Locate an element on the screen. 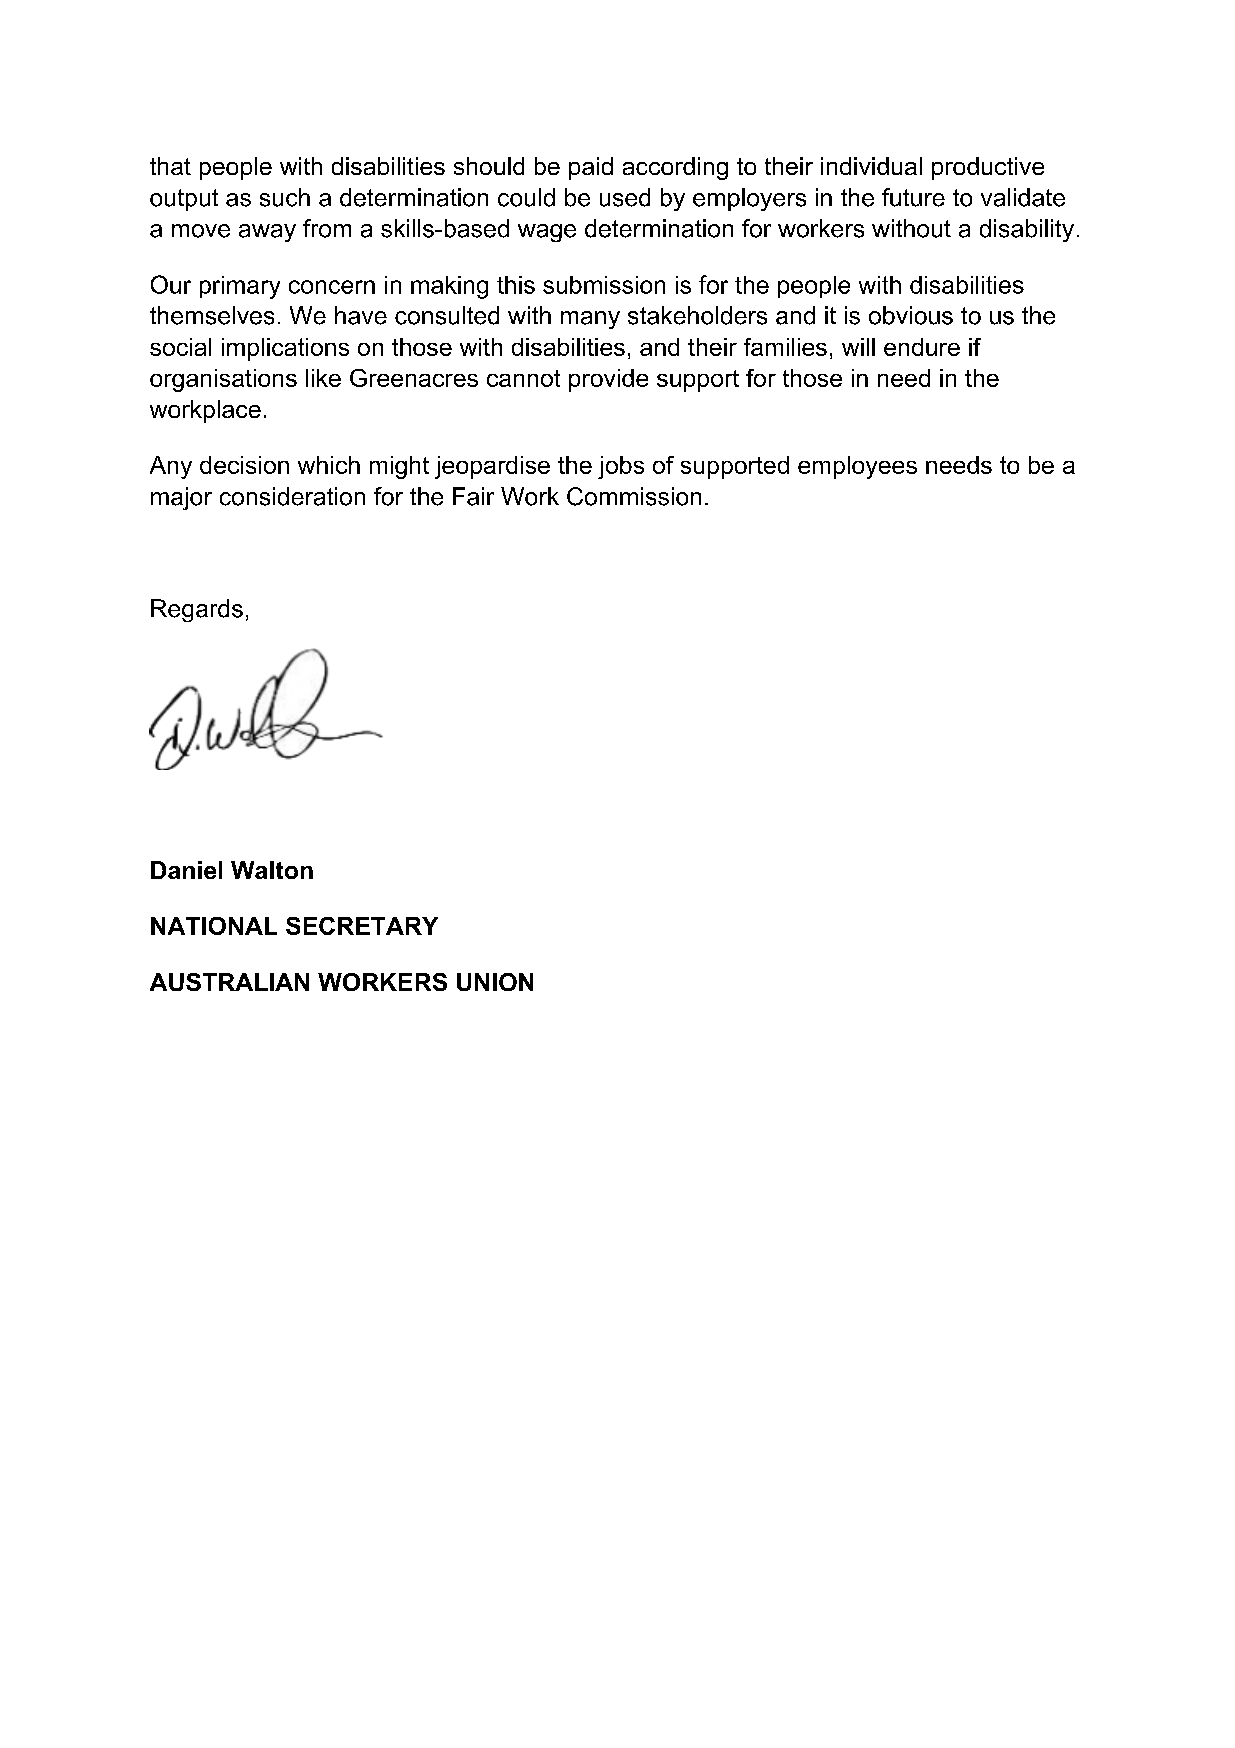 The width and height of the screenshot is (1235, 1748). UNION is located at coordinates (495, 982).
